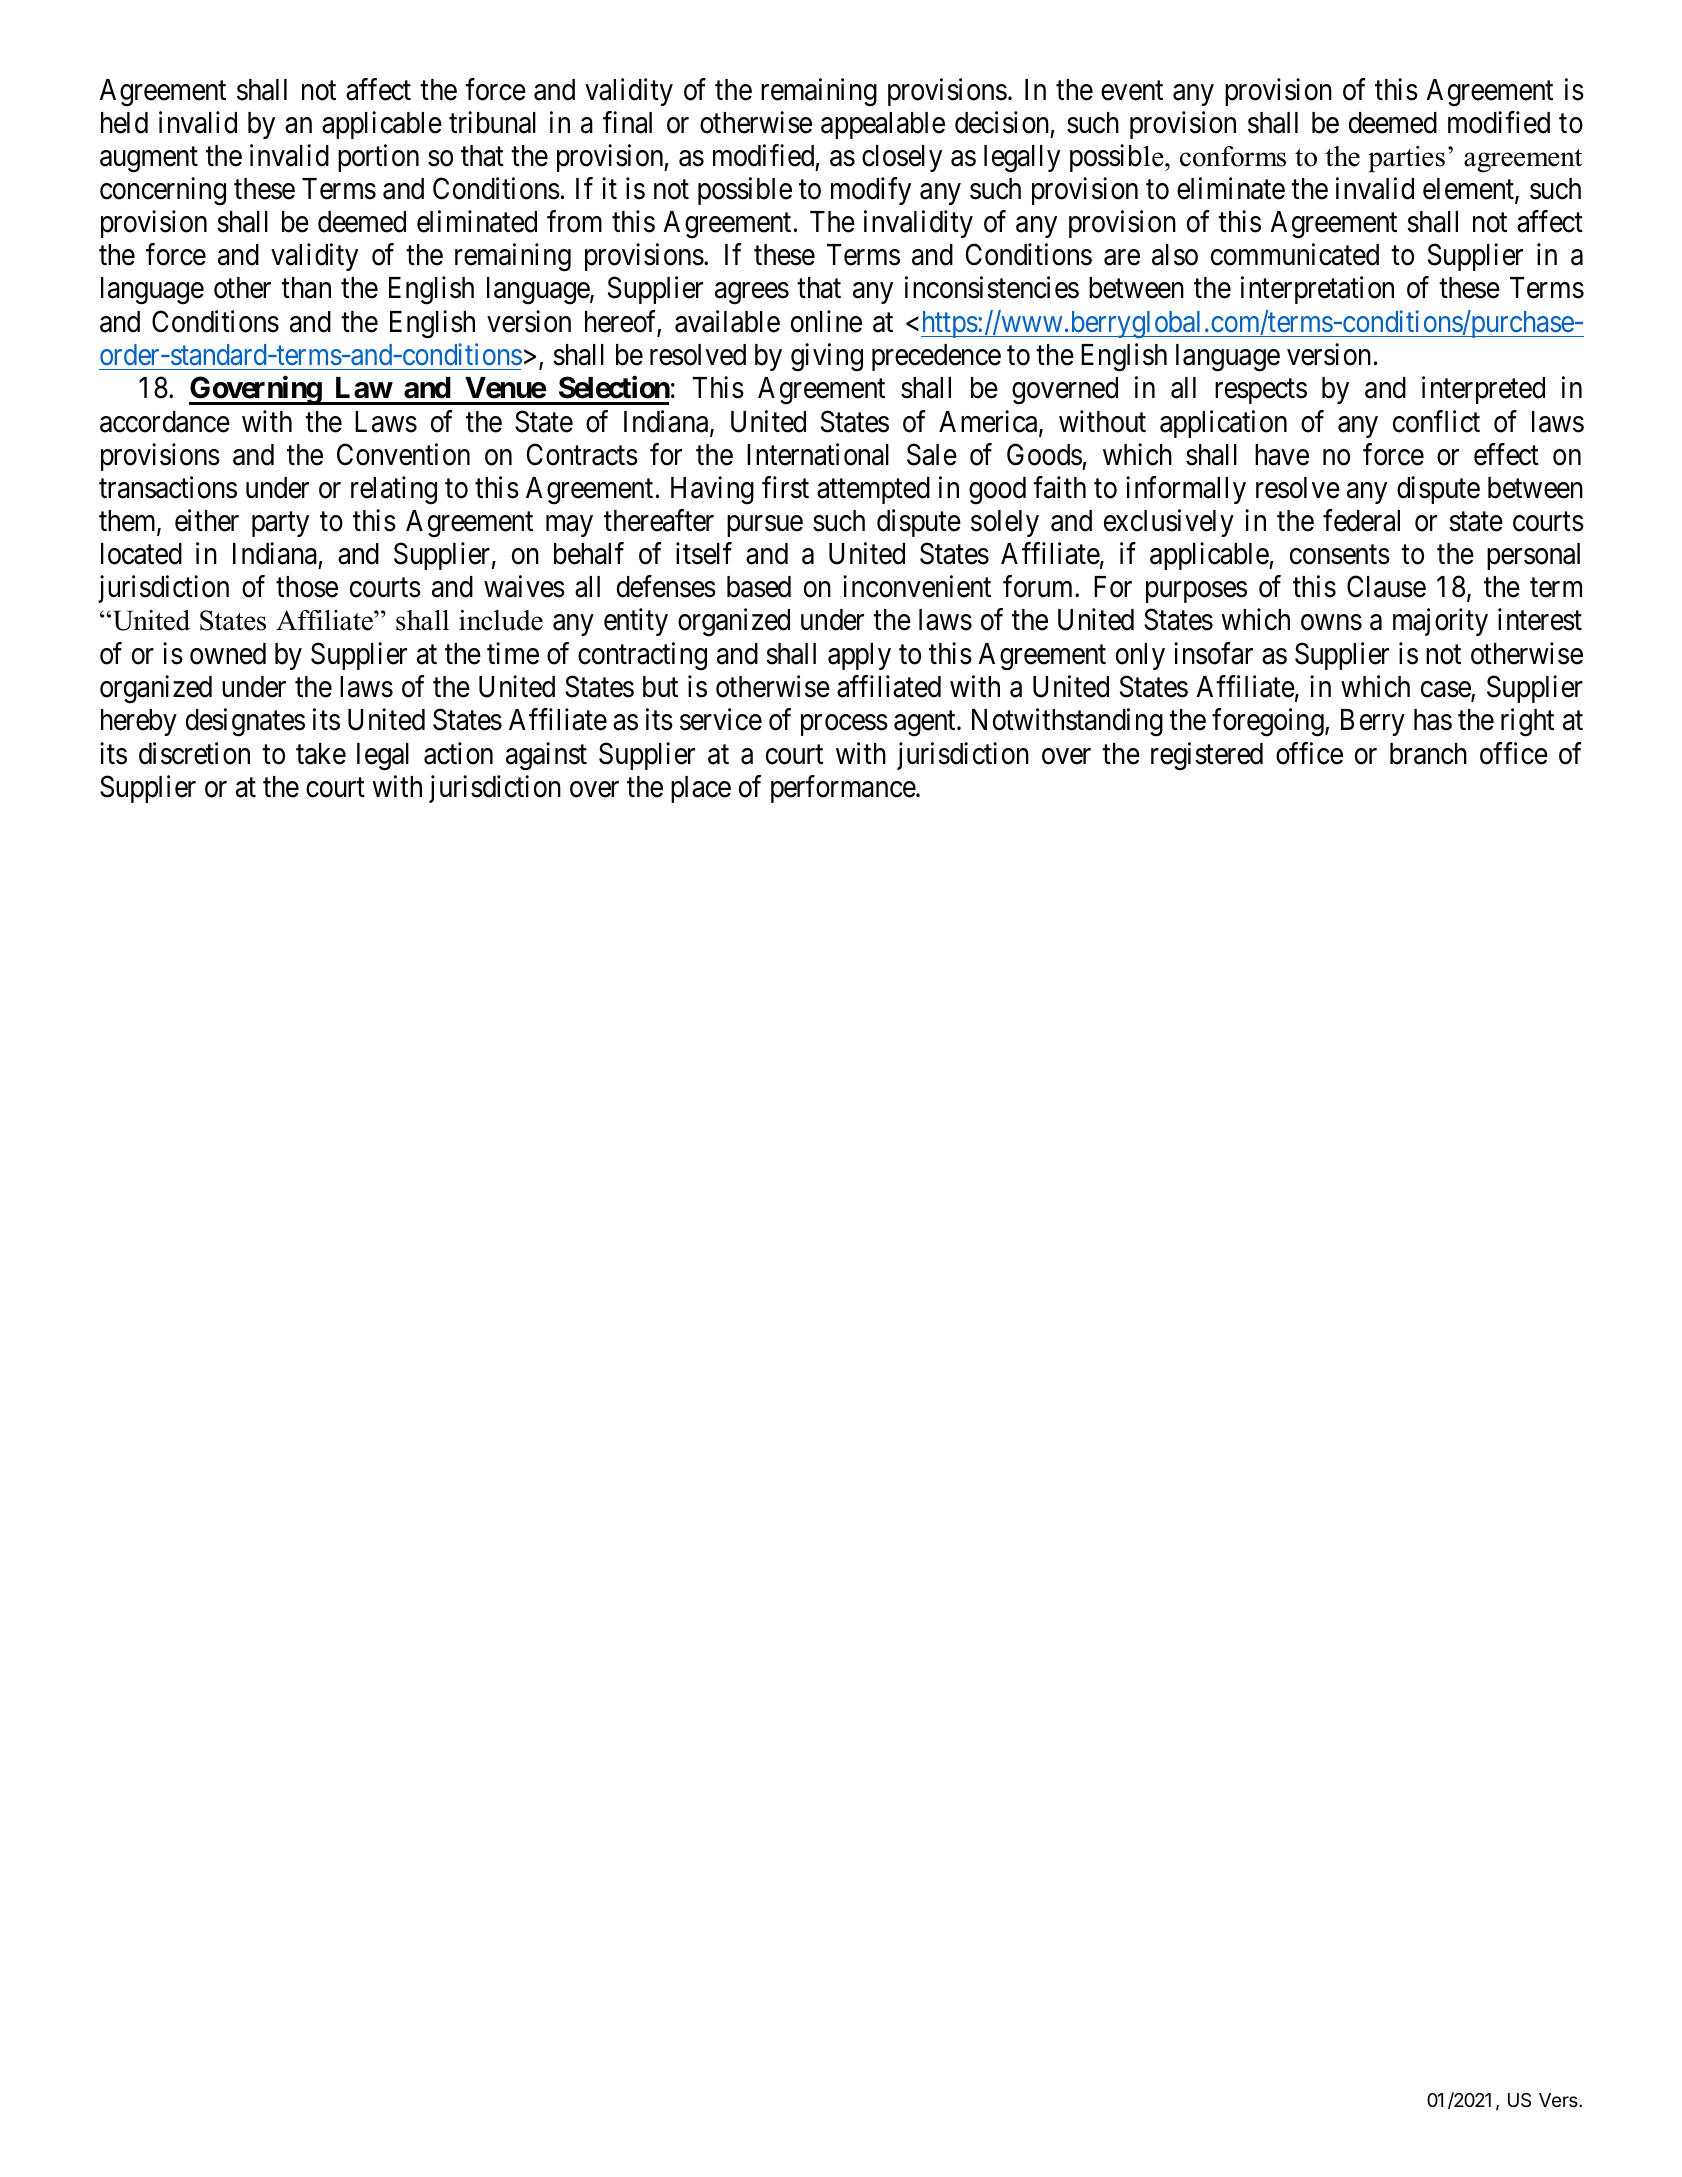 The width and height of the page is (1682, 2177). Describe the element at coordinates (403, 454) in the page. I see `Convention` at that location.
